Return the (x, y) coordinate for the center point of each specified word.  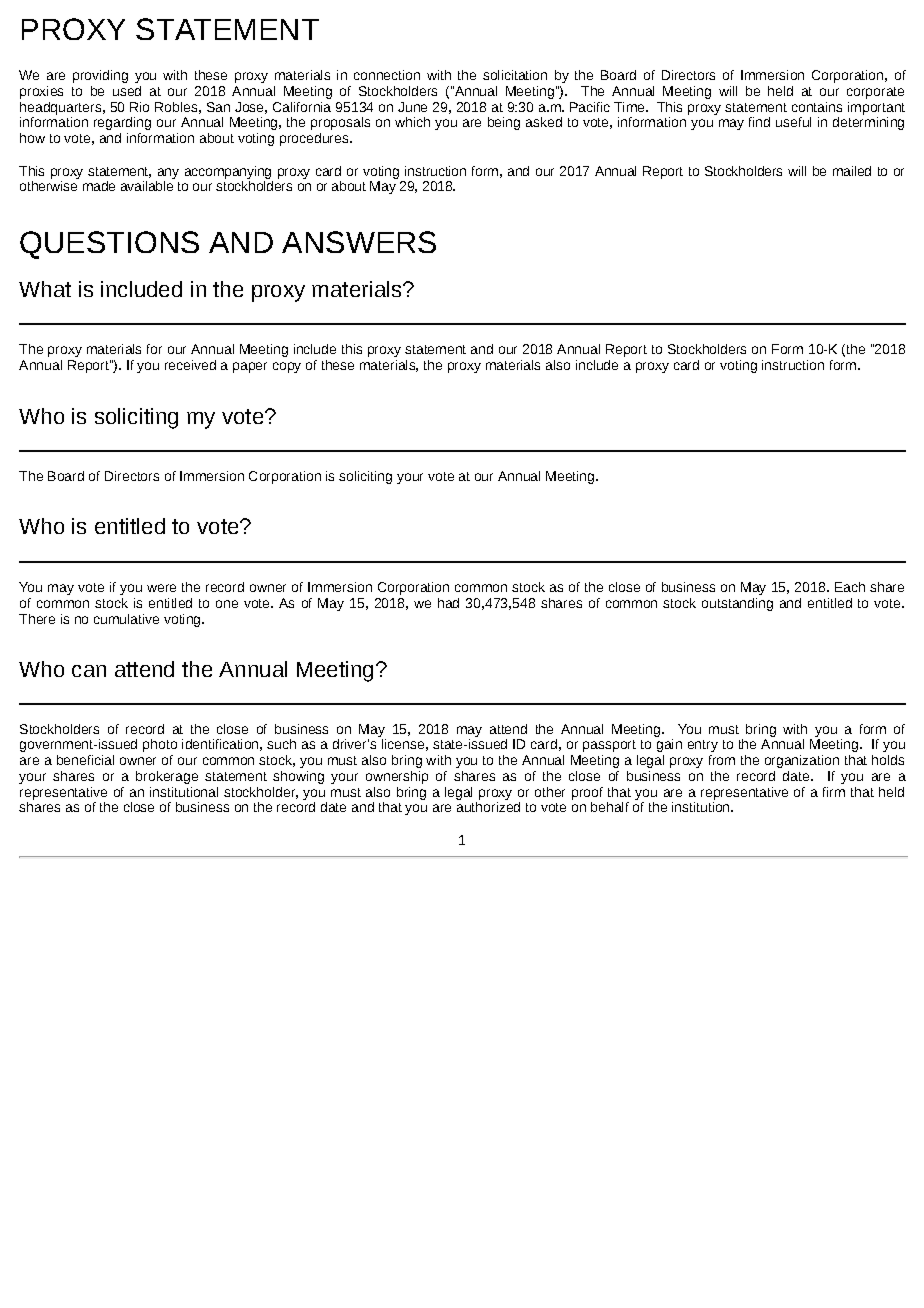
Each (850, 587)
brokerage (167, 777)
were (161, 588)
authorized (488, 807)
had (448, 603)
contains (817, 107)
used (127, 91)
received (190, 365)
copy (287, 367)
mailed (852, 171)
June (412, 107)
